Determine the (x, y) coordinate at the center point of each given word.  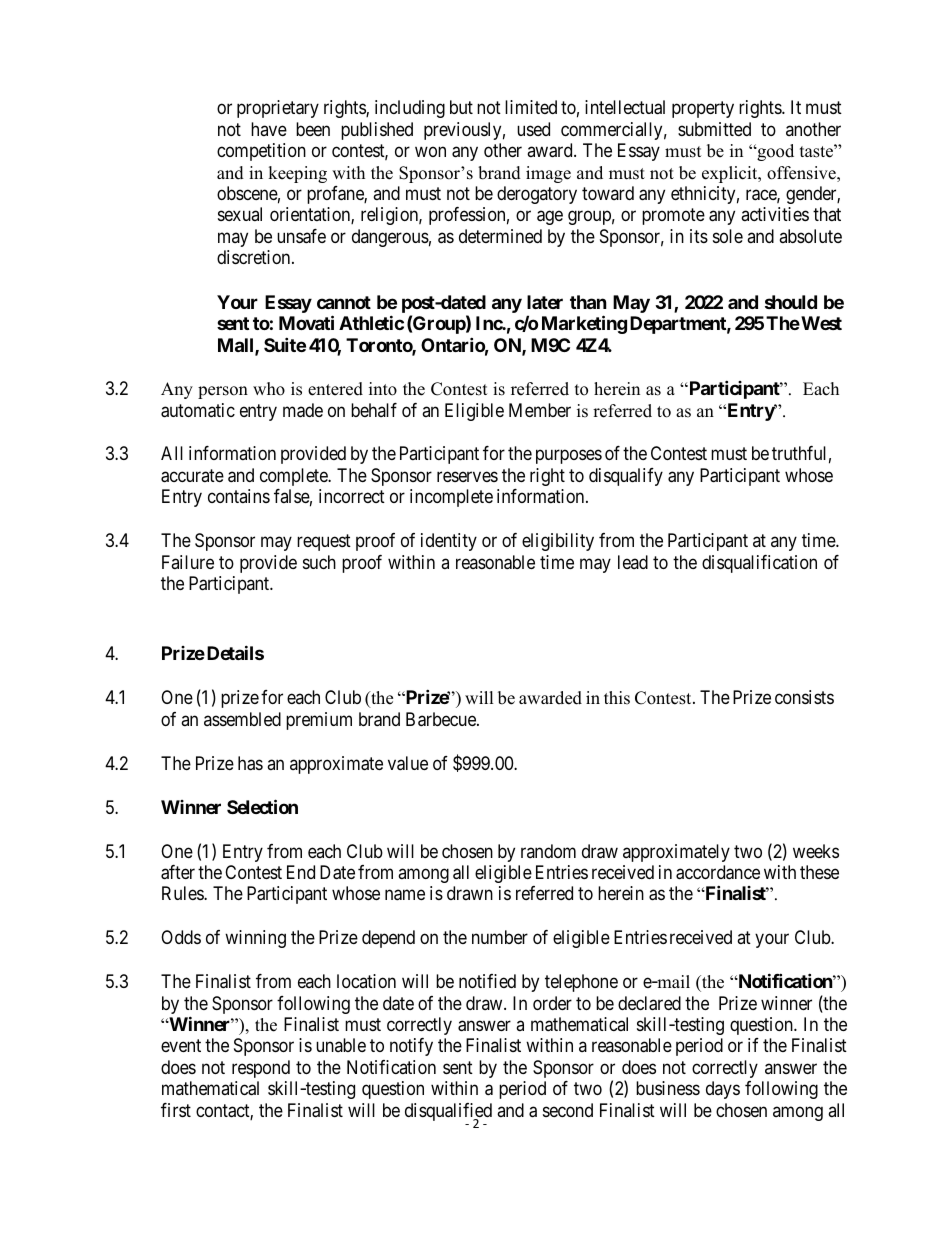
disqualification (759, 564)
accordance (718, 872)
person (223, 392)
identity (449, 542)
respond (261, 1069)
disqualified (448, 1113)
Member (540, 410)
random (548, 851)
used (533, 129)
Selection (262, 806)
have (269, 129)
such (319, 562)
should (791, 302)
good (774, 152)
